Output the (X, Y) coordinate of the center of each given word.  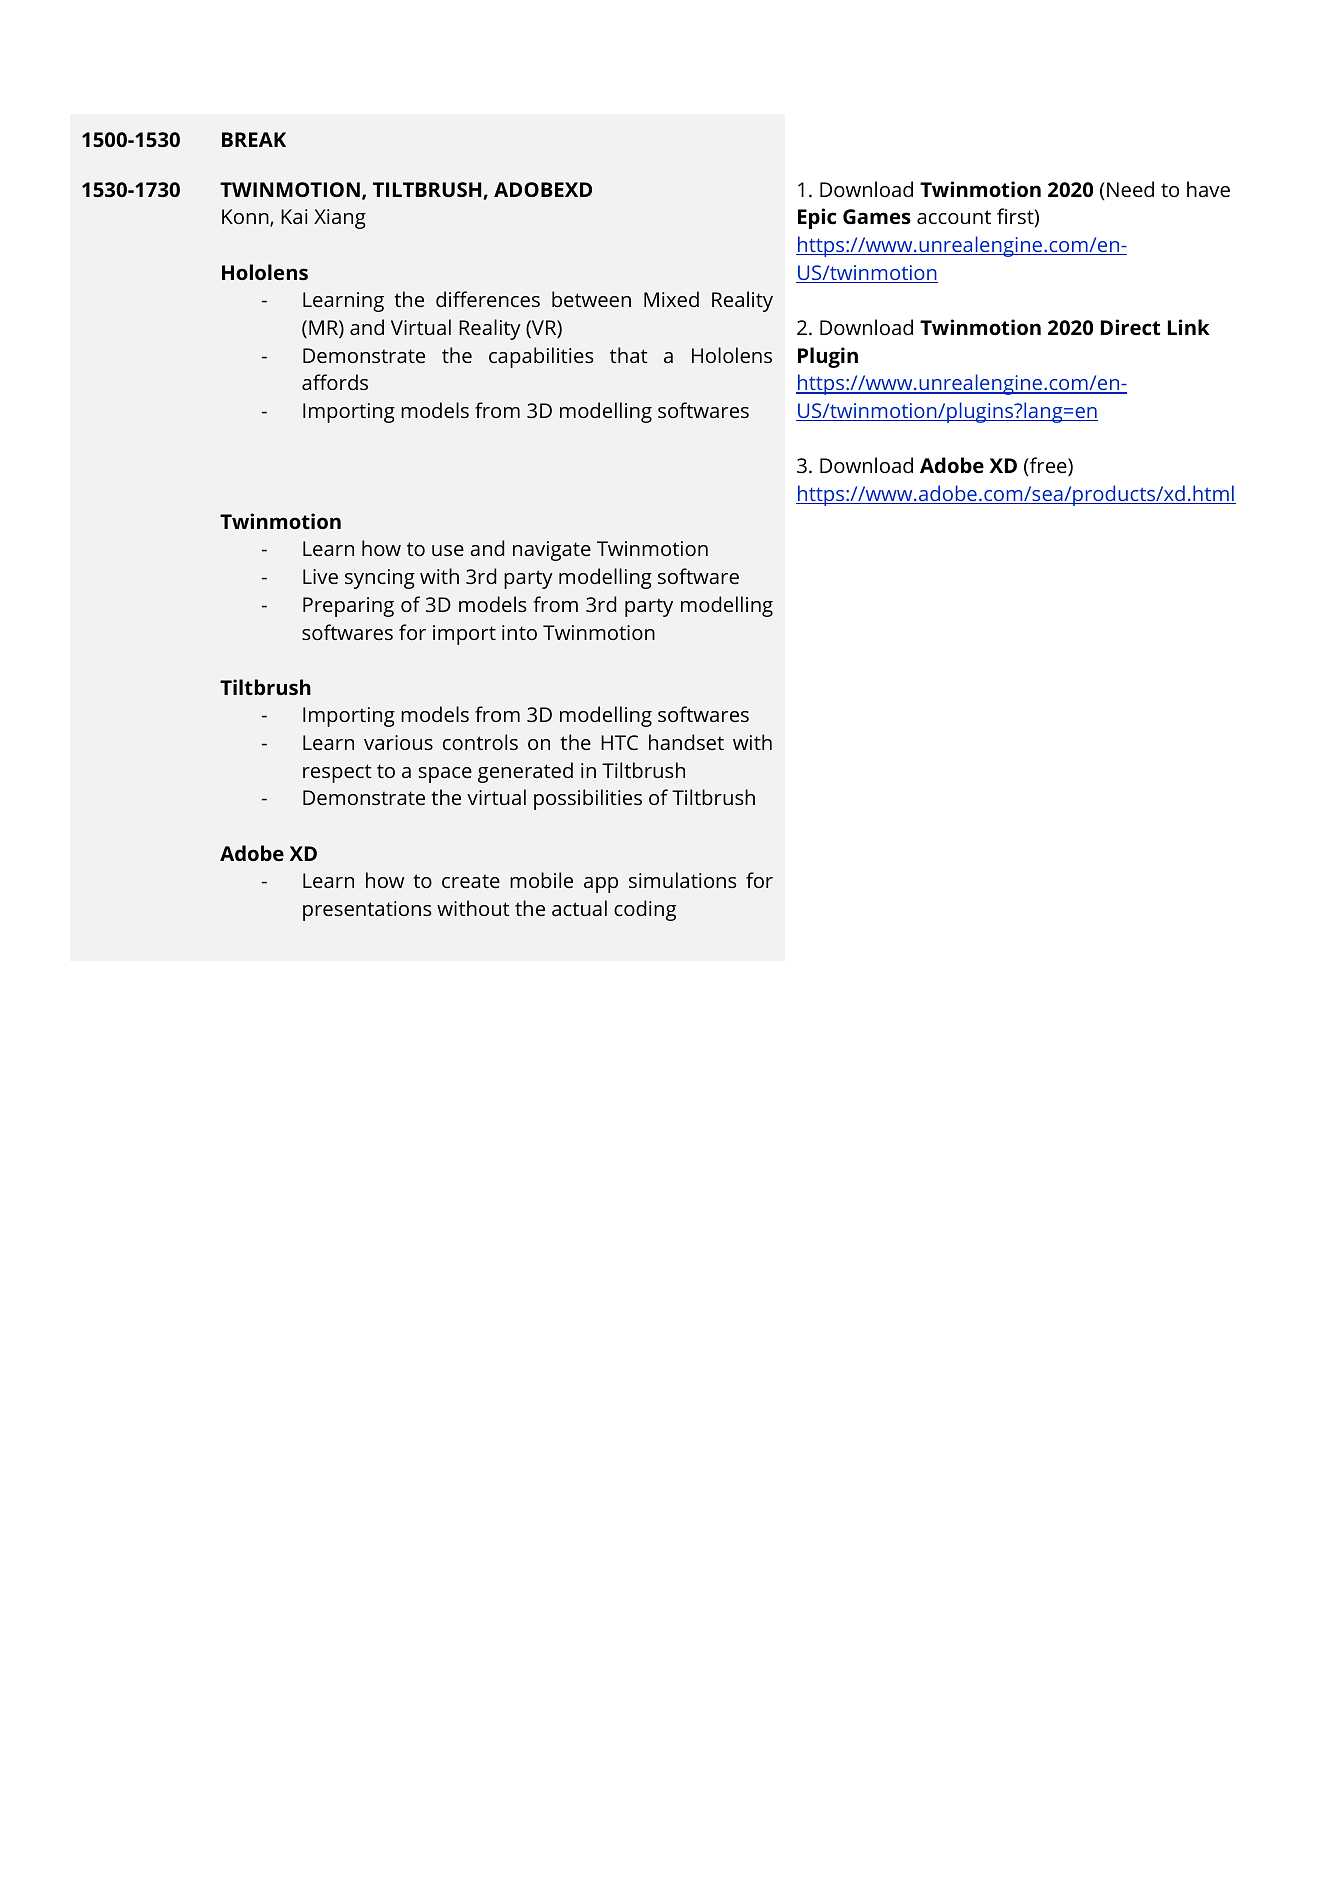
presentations (367, 911)
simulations (682, 880)
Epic (817, 218)
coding (645, 910)
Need (1130, 189)
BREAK (254, 139)
